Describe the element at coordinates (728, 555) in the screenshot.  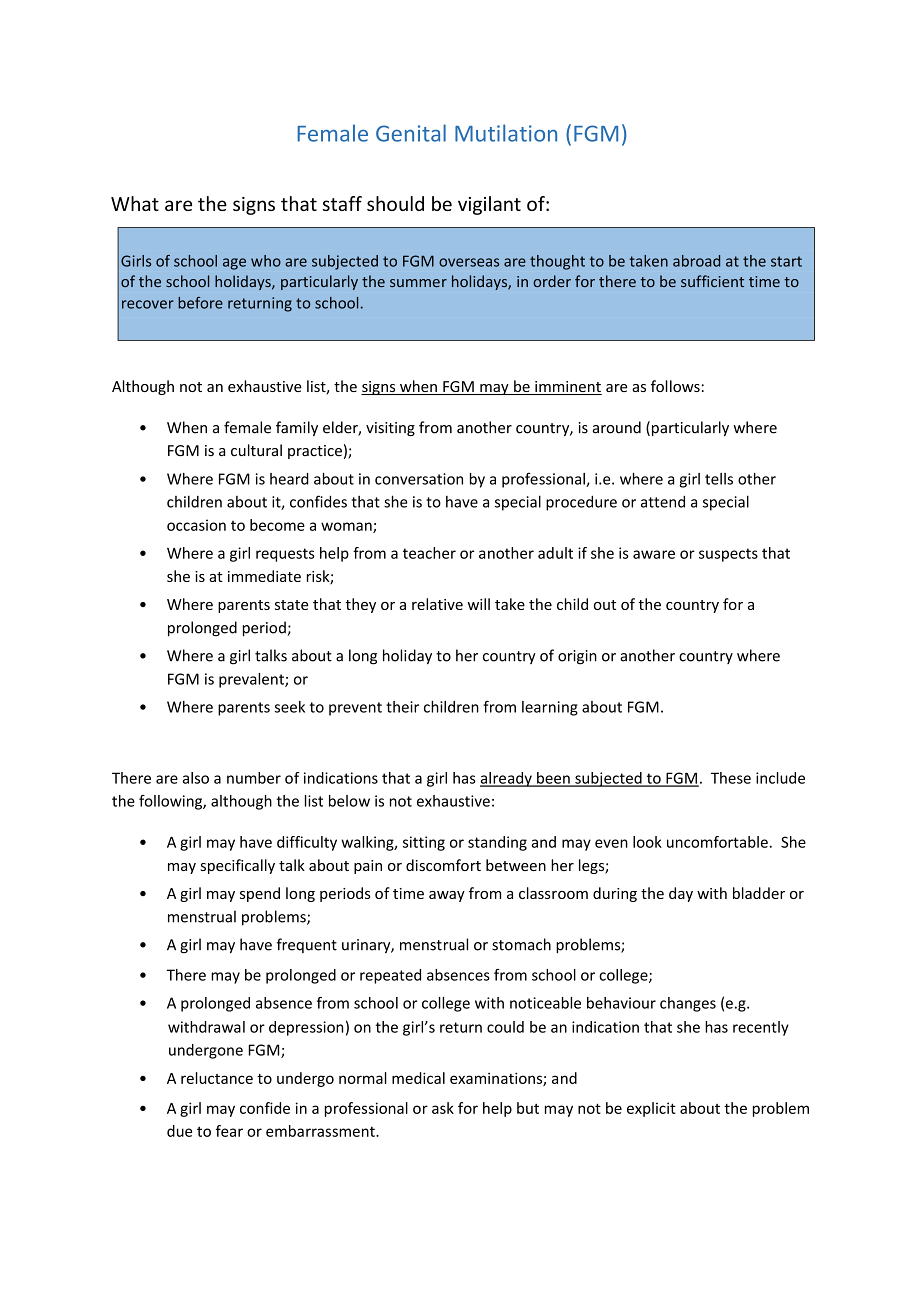
I see `suspects` at that location.
